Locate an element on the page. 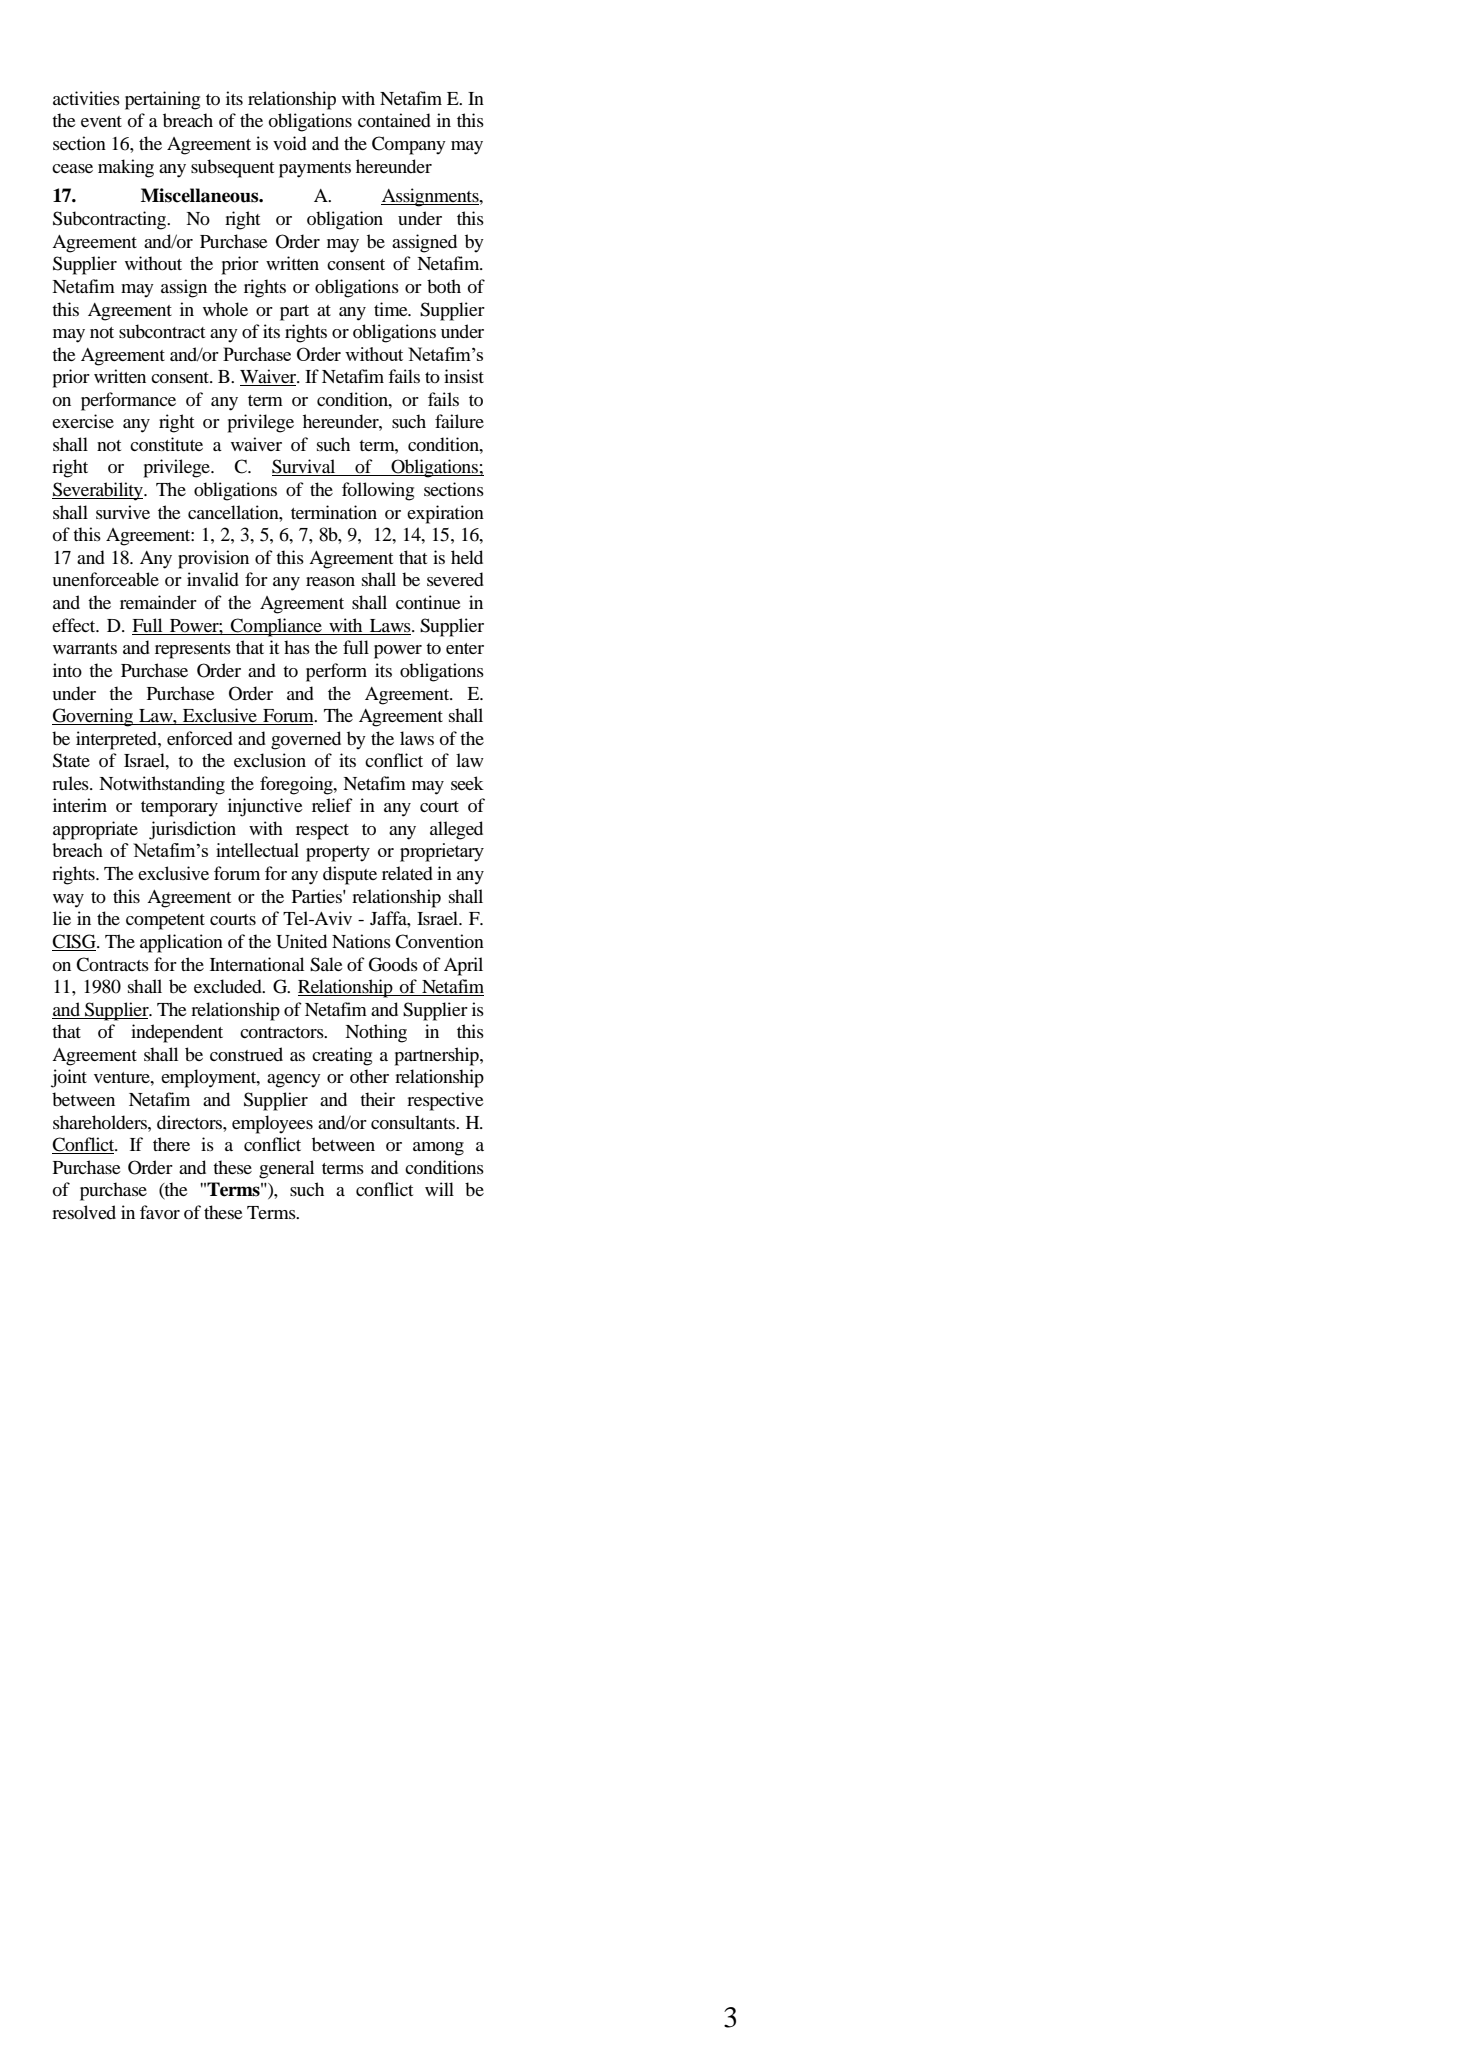 The width and height of the image is (1461, 2067). resolved is located at coordinates (84, 1212).
